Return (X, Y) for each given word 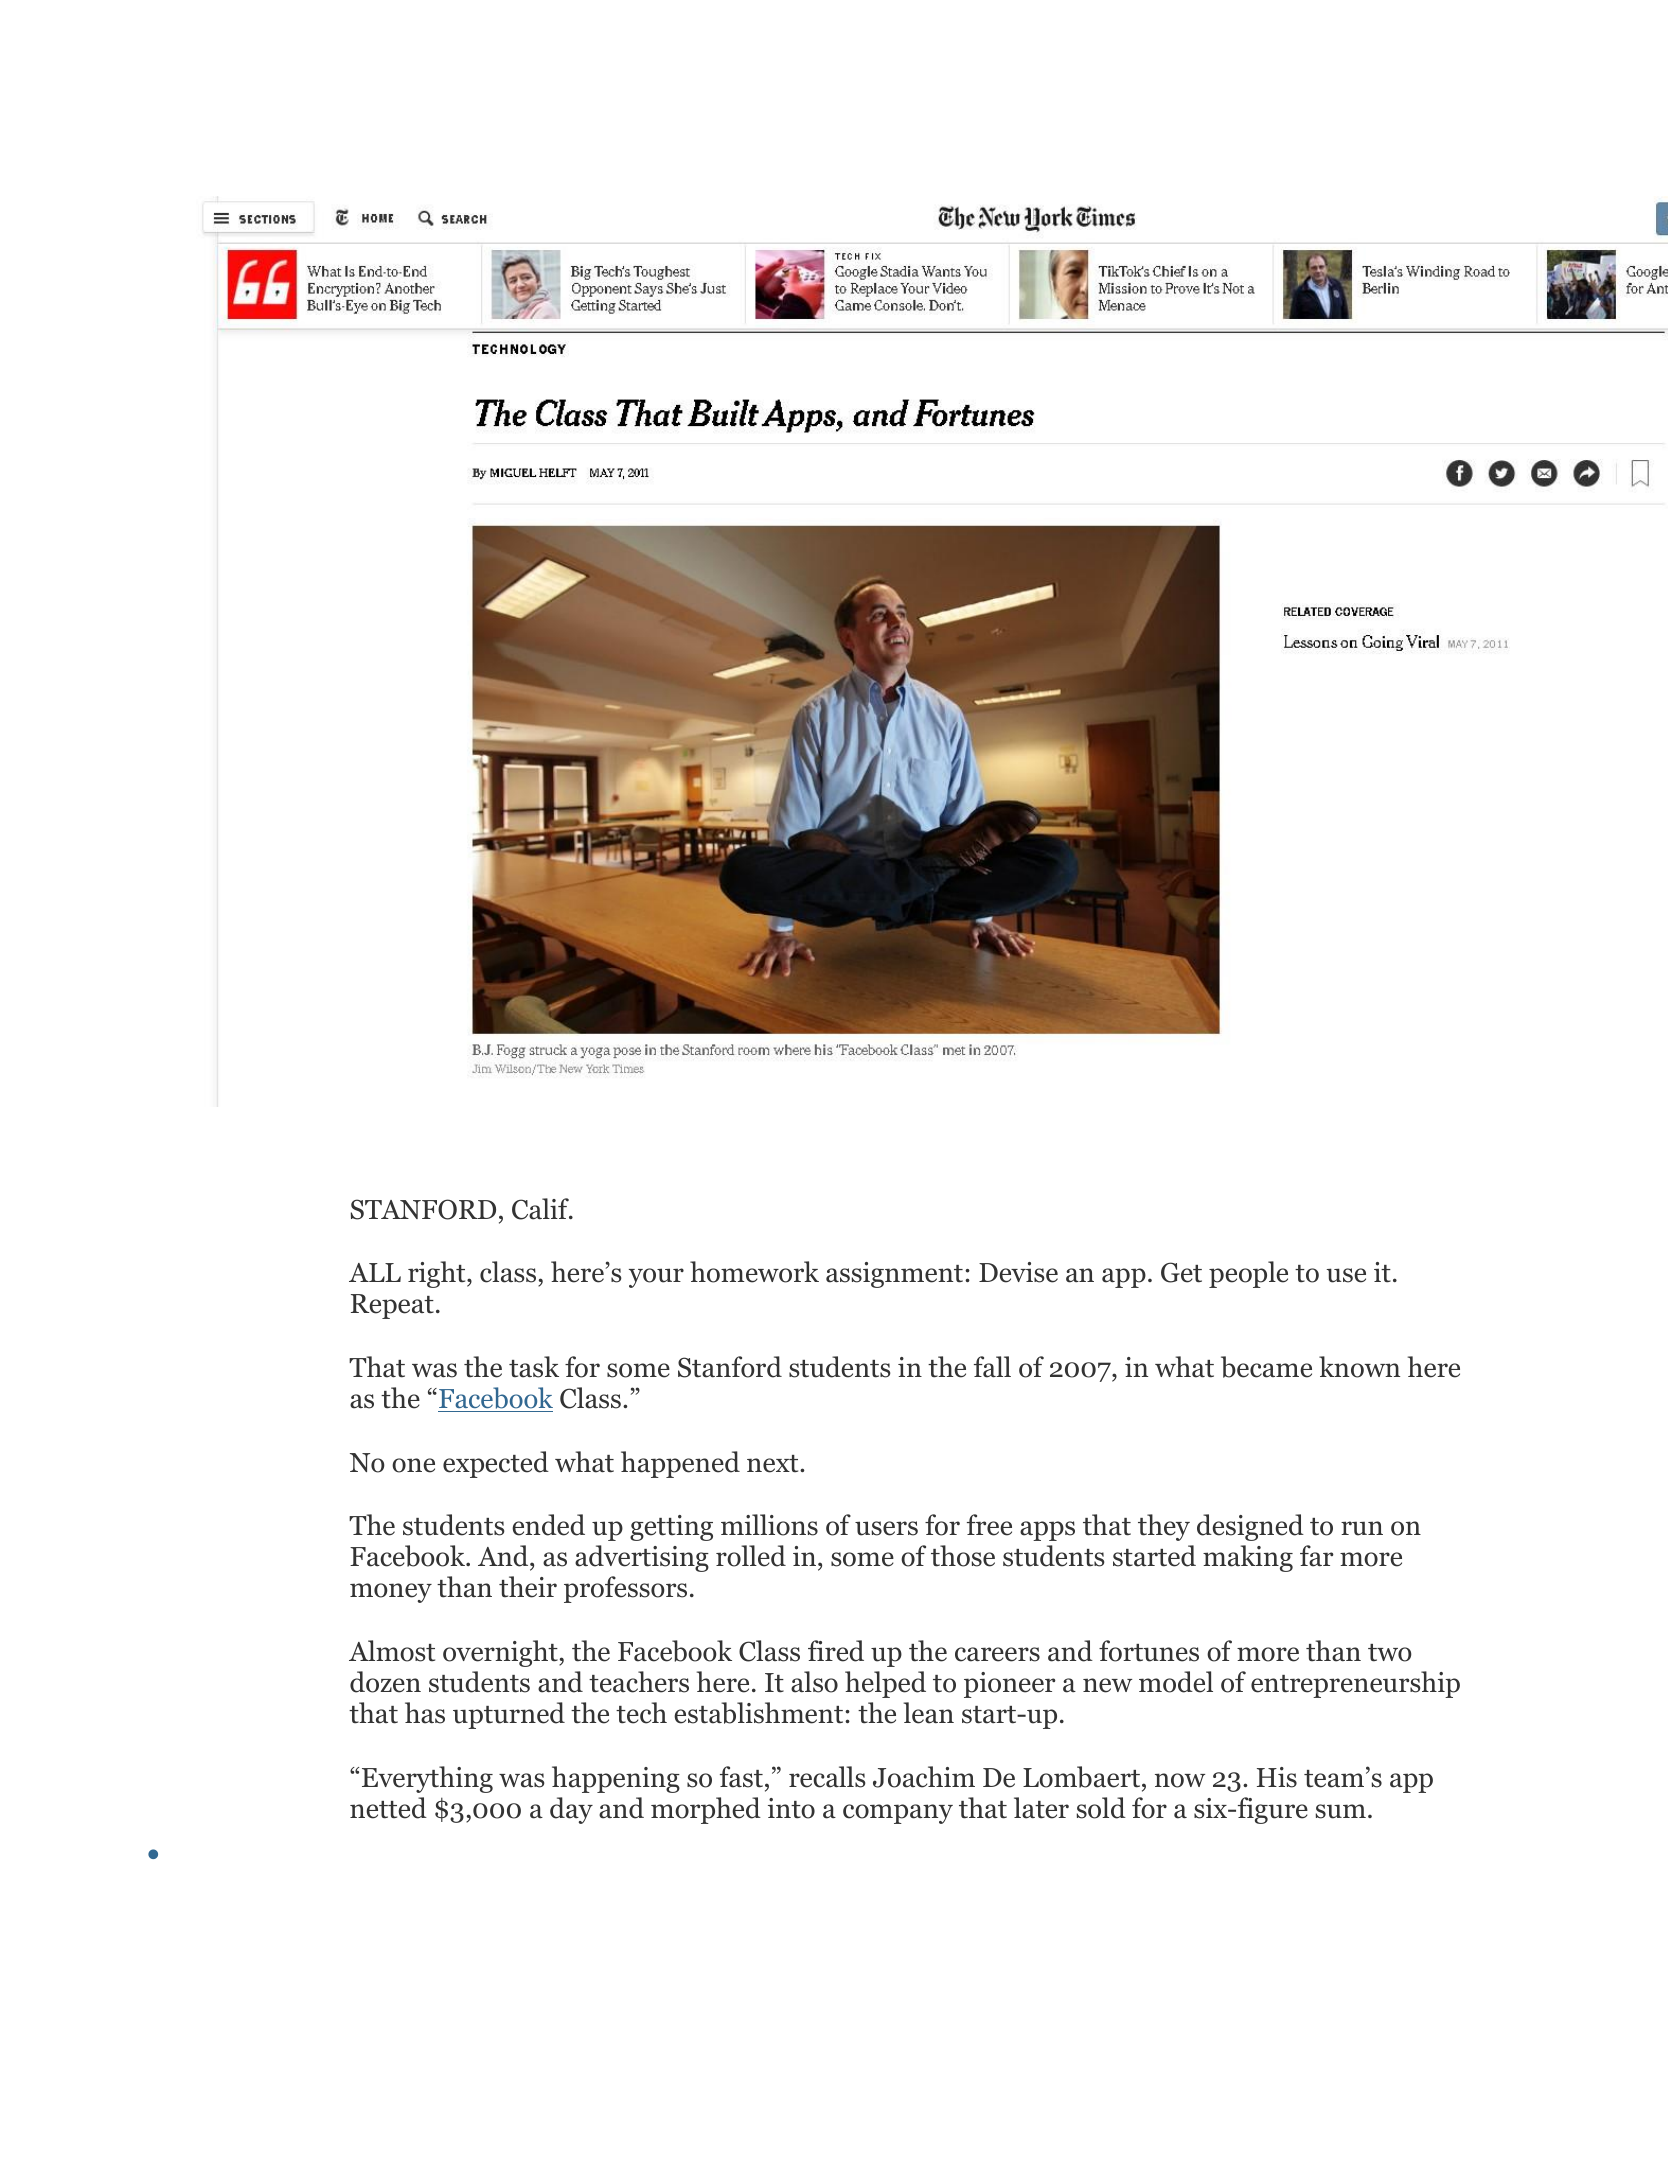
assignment (894, 1275)
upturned (509, 1715)
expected (496, 1464)
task (534, 1367)
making (1248, 1558)
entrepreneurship (1355, 1684)
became (1266, 1367)
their (528, 1587)
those (963, 1556)
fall (992, 1367)
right (438, 1274)
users (886, 1528)
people (1248, 1274)
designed (1250, 1527)
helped (885, 1684)
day (571, 1810)
